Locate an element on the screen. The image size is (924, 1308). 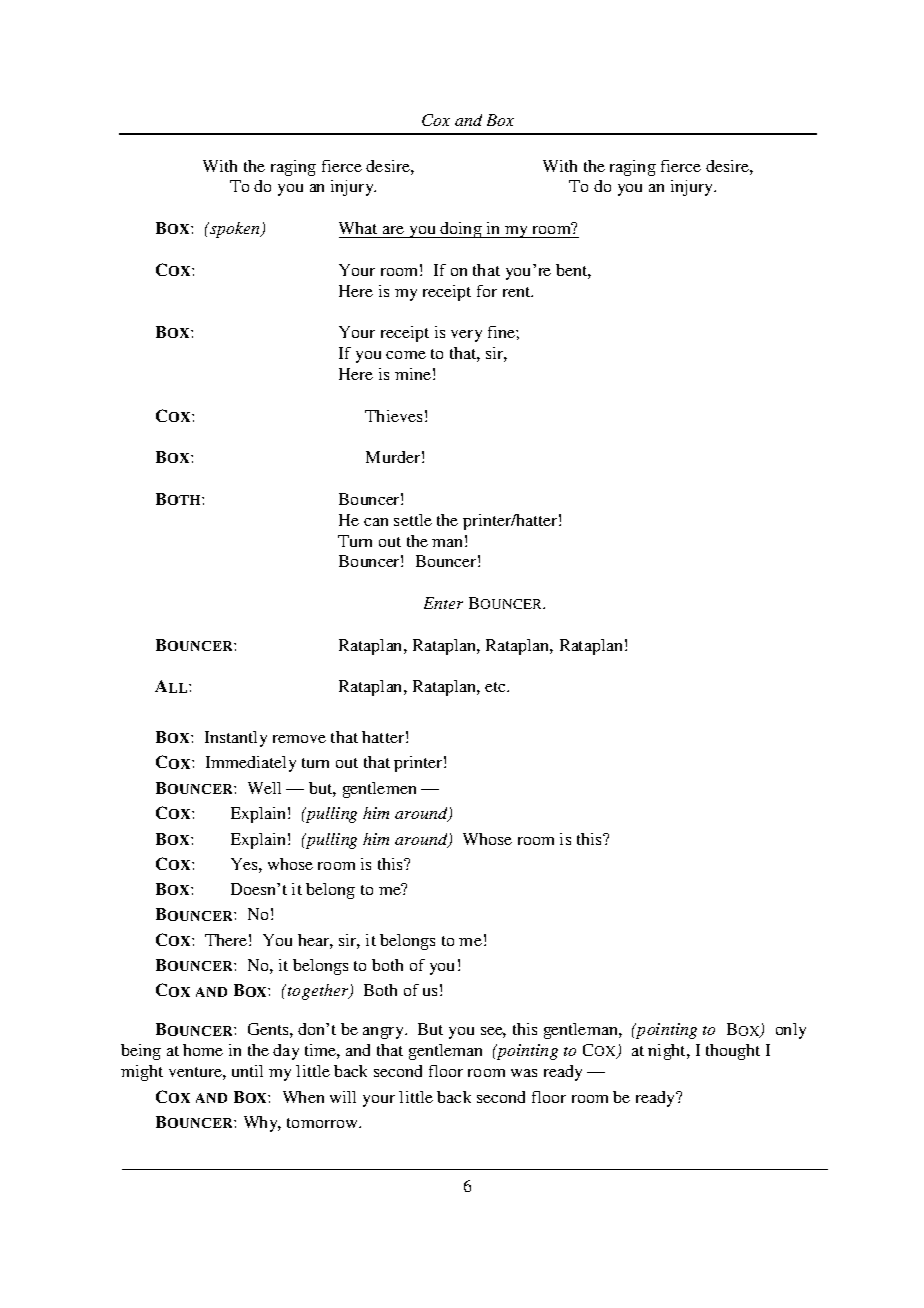
doing is located at coordinates (461, 230).
